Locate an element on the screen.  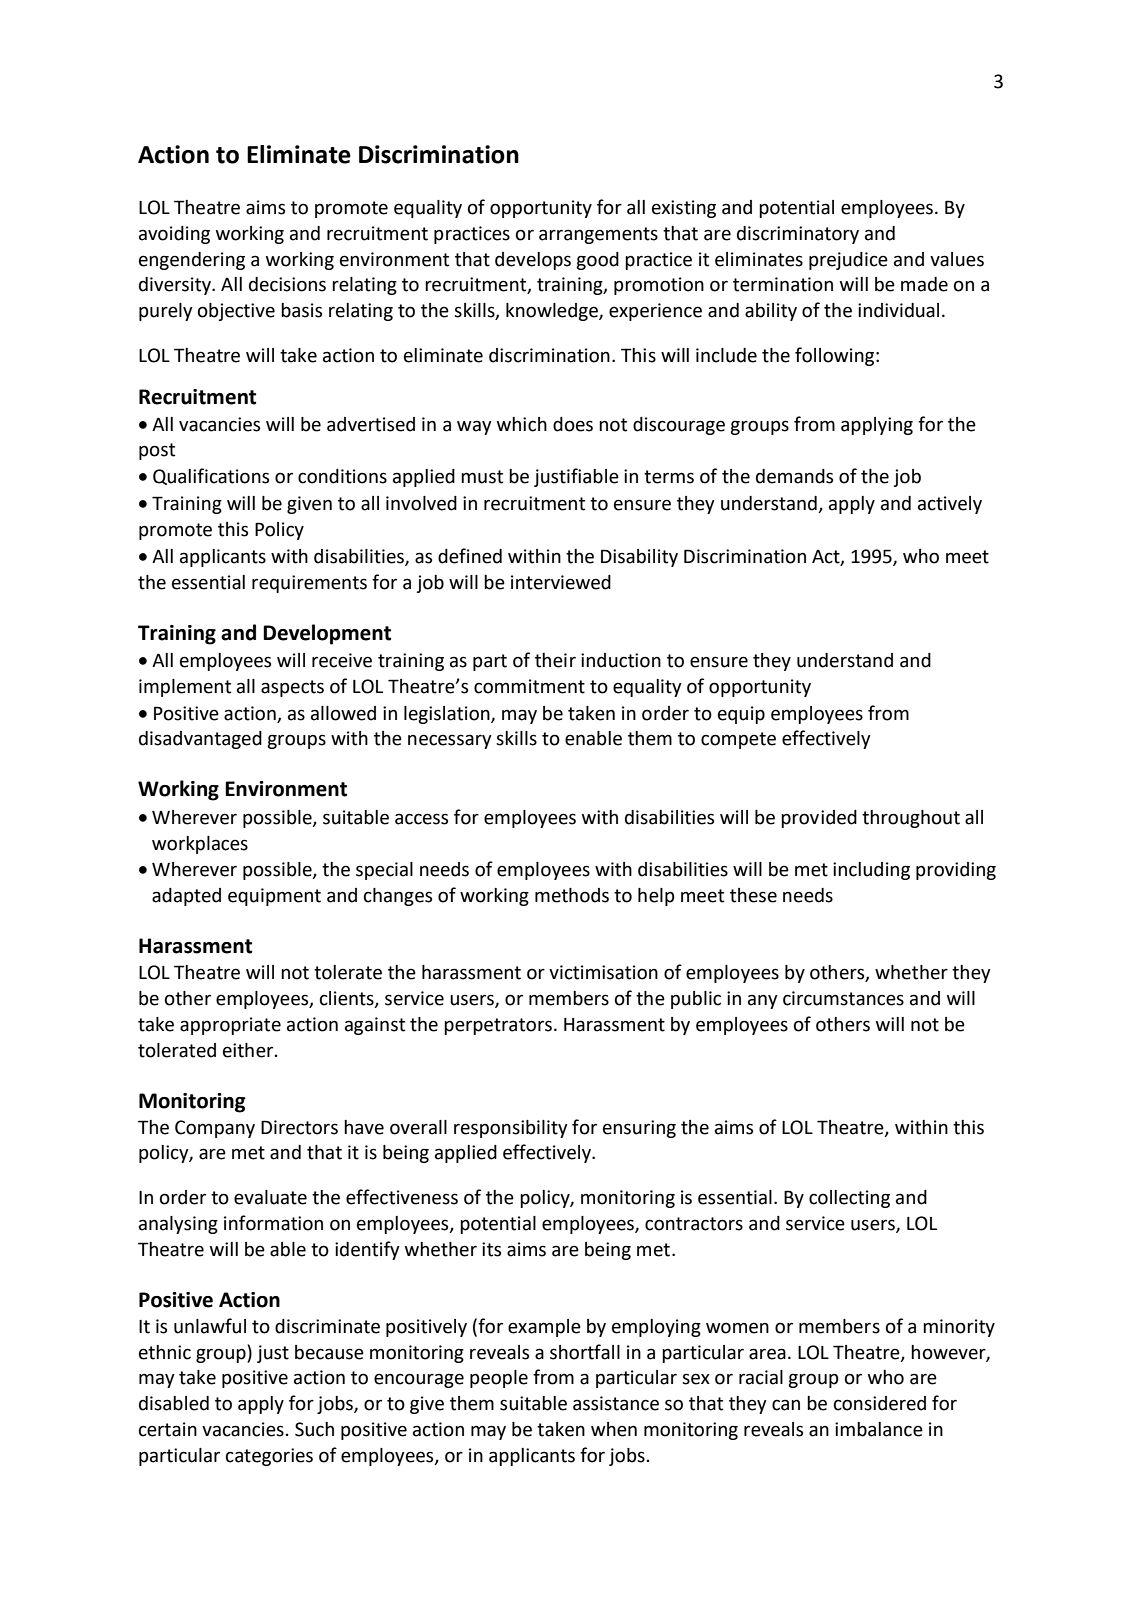
imbalance is located at coordinates (879, 1429).
